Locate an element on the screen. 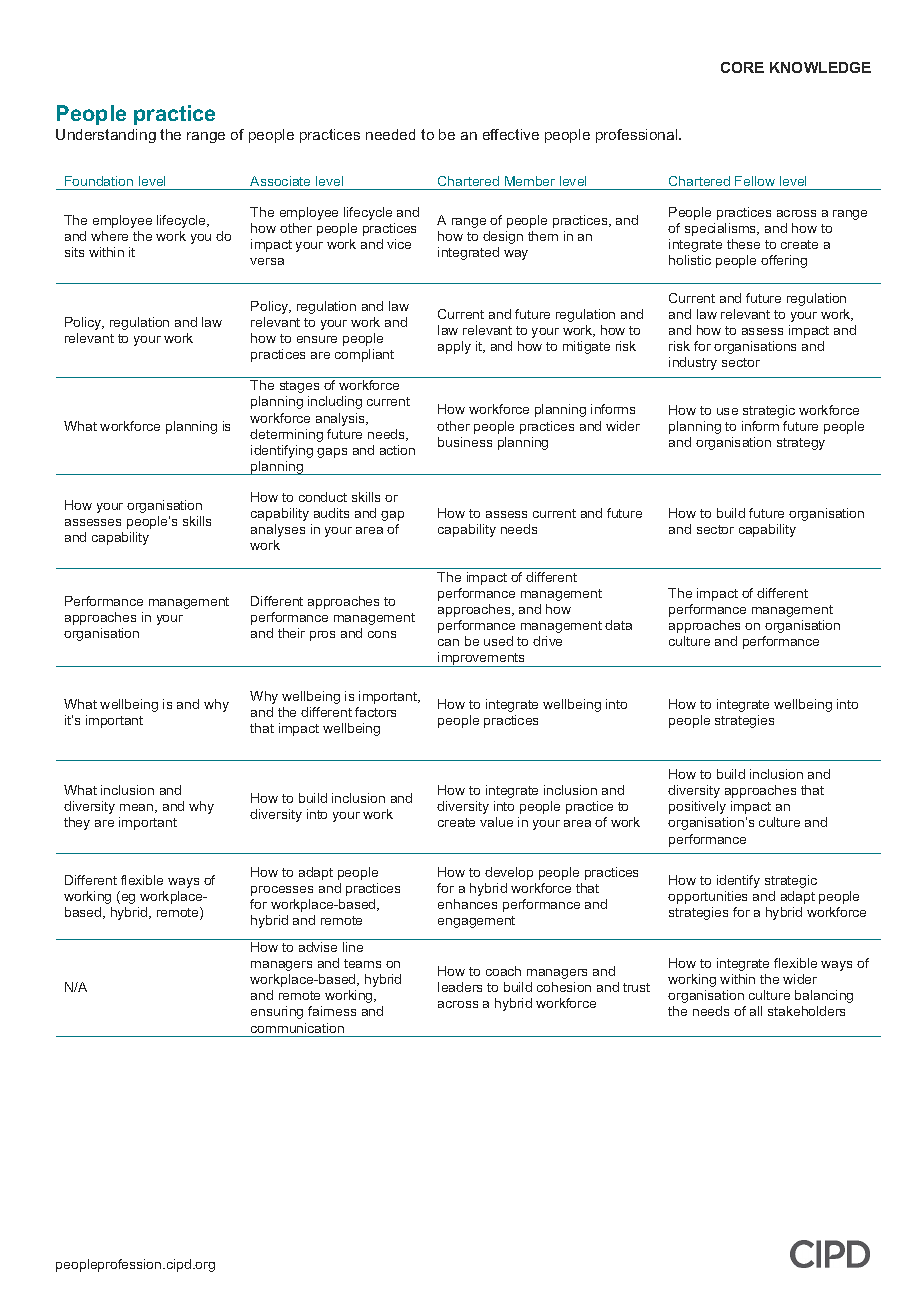 This screenshot has height=1308, width=924. Understanding is located at coordinates (106, 136).
